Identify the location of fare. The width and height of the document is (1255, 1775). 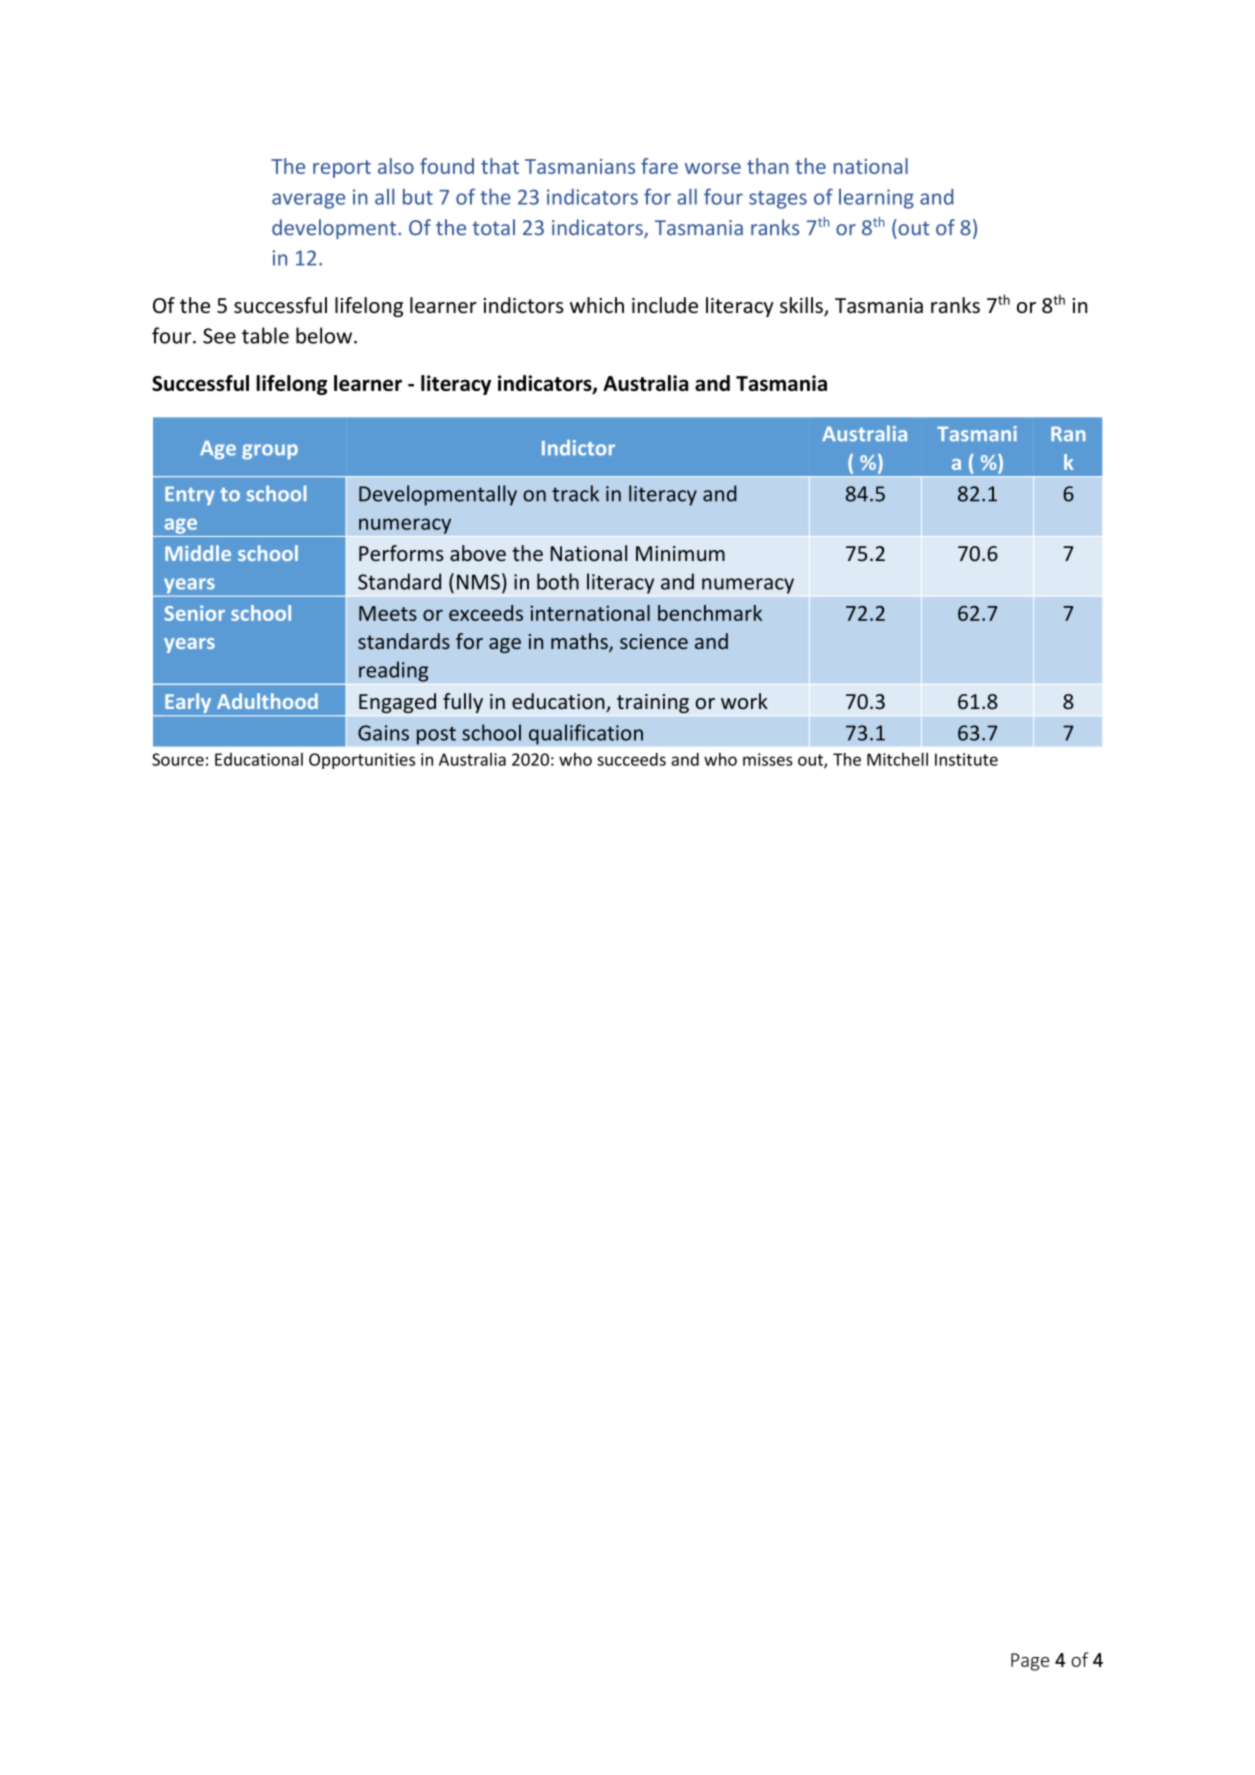
(659, 166).
